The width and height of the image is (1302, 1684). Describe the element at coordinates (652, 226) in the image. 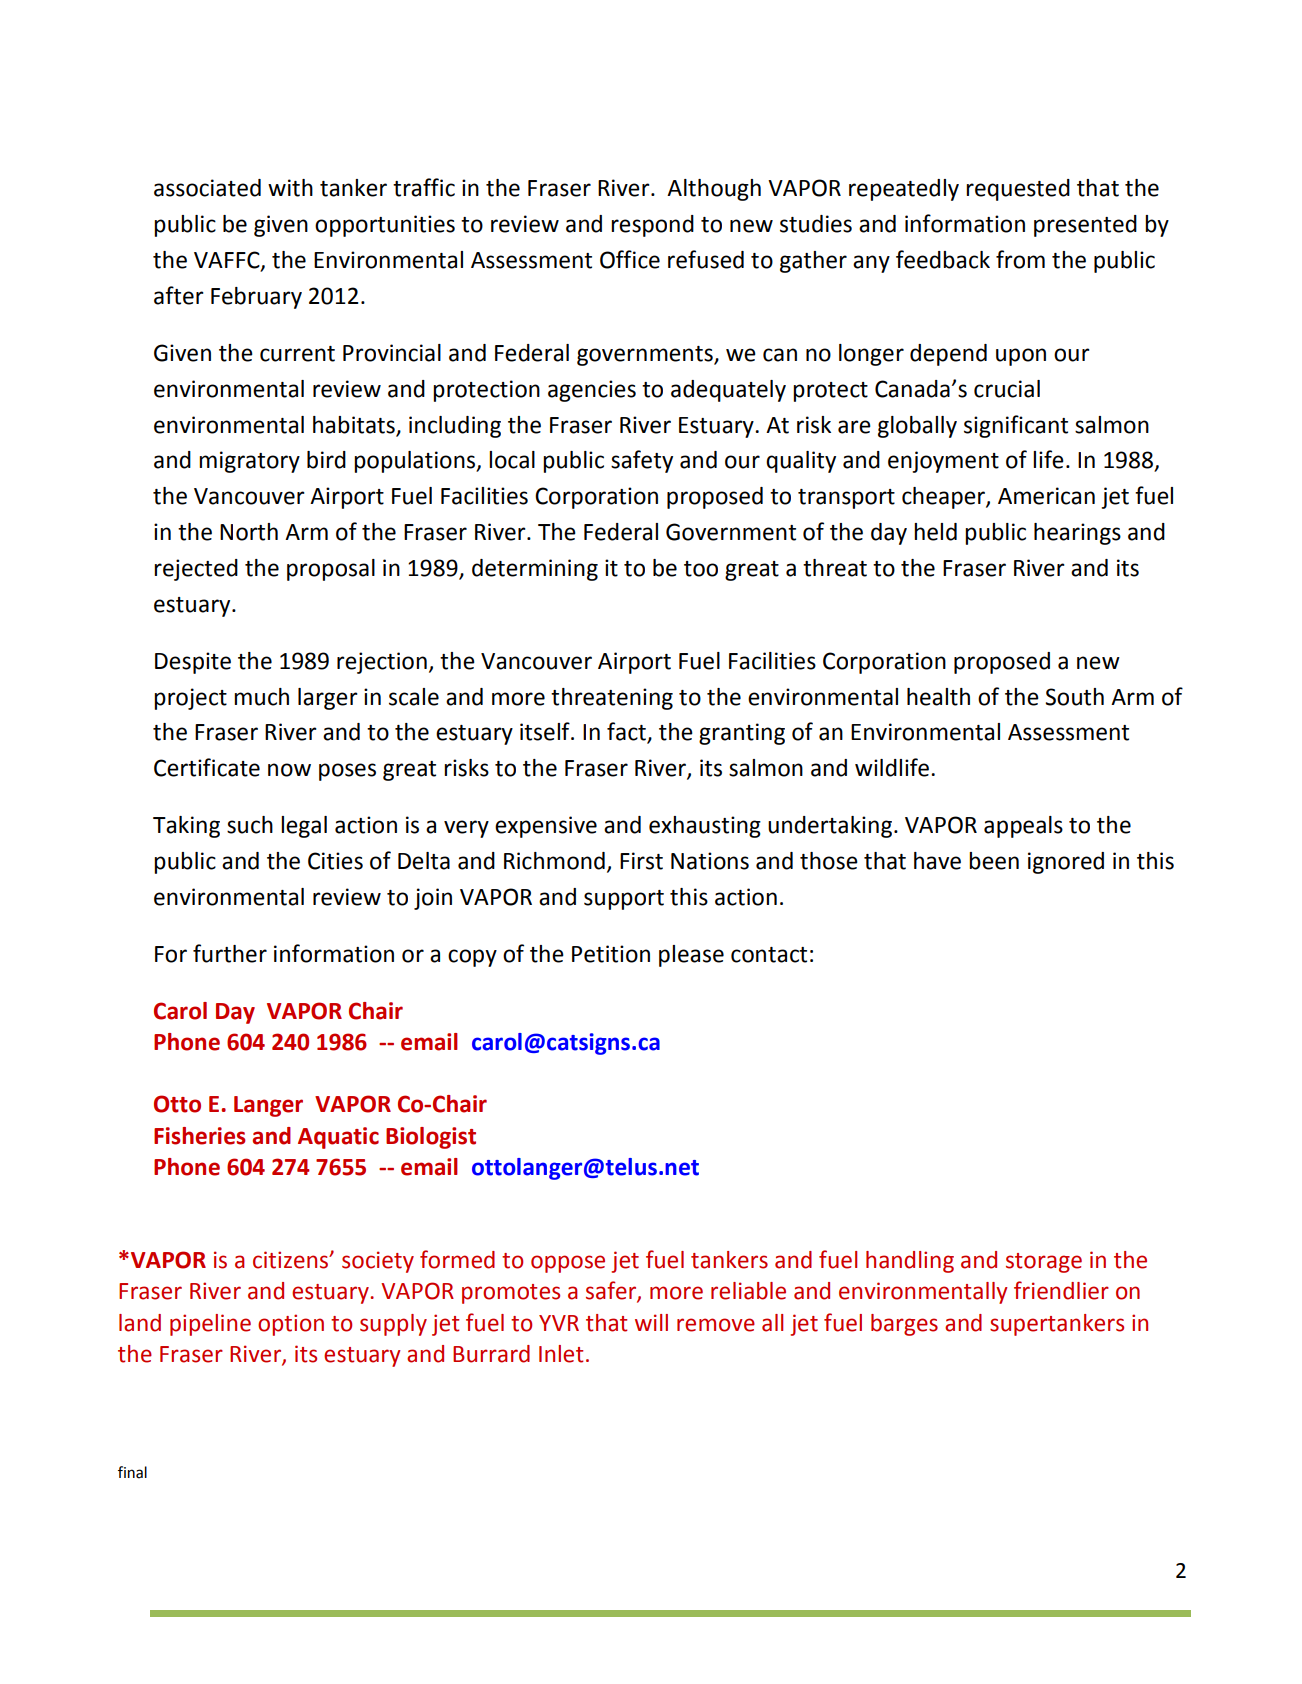

I see `respond` at that location.
